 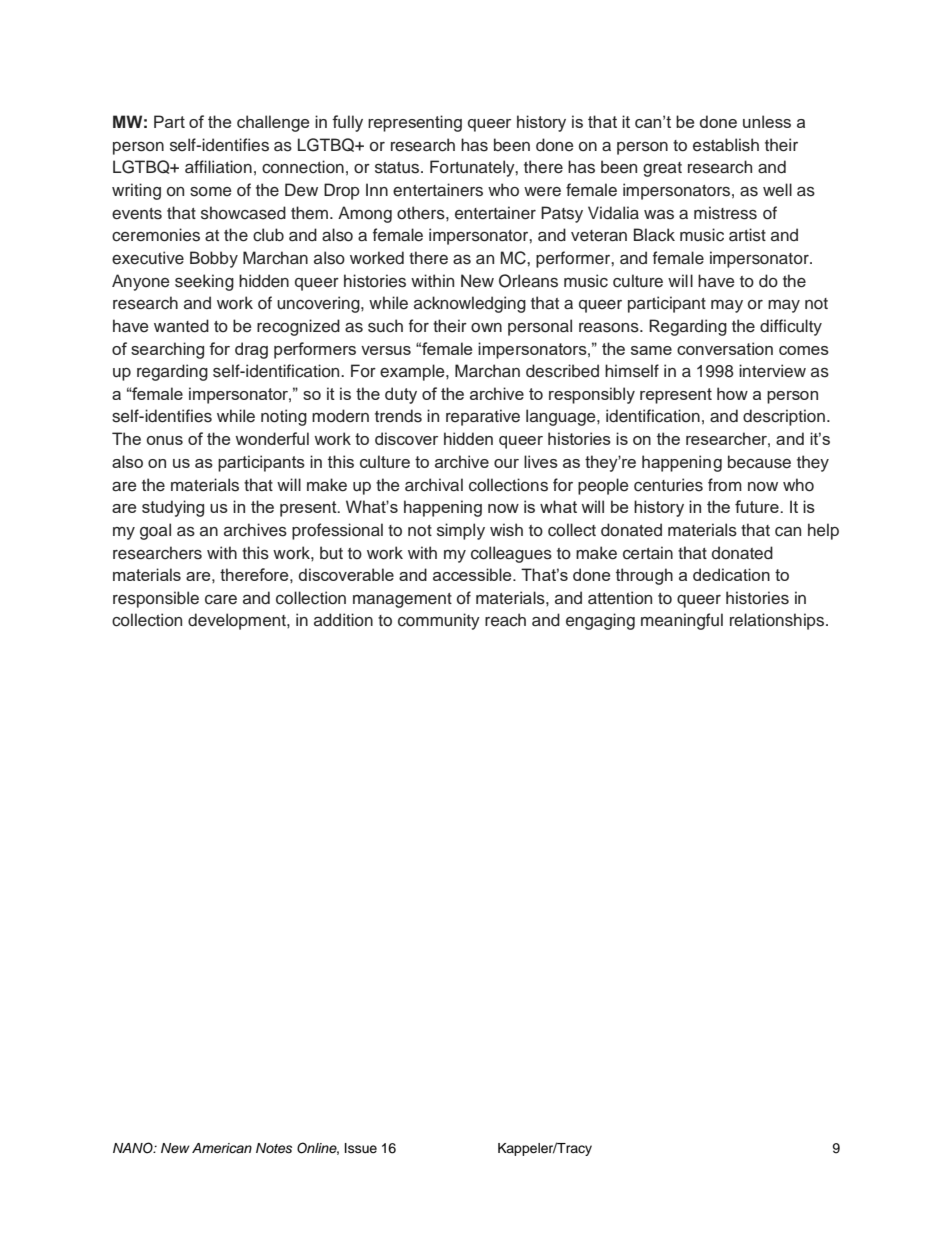 What do you see at coordinates (173, 508) in the page?
I see `studying` at bounding box center [173, 508].
